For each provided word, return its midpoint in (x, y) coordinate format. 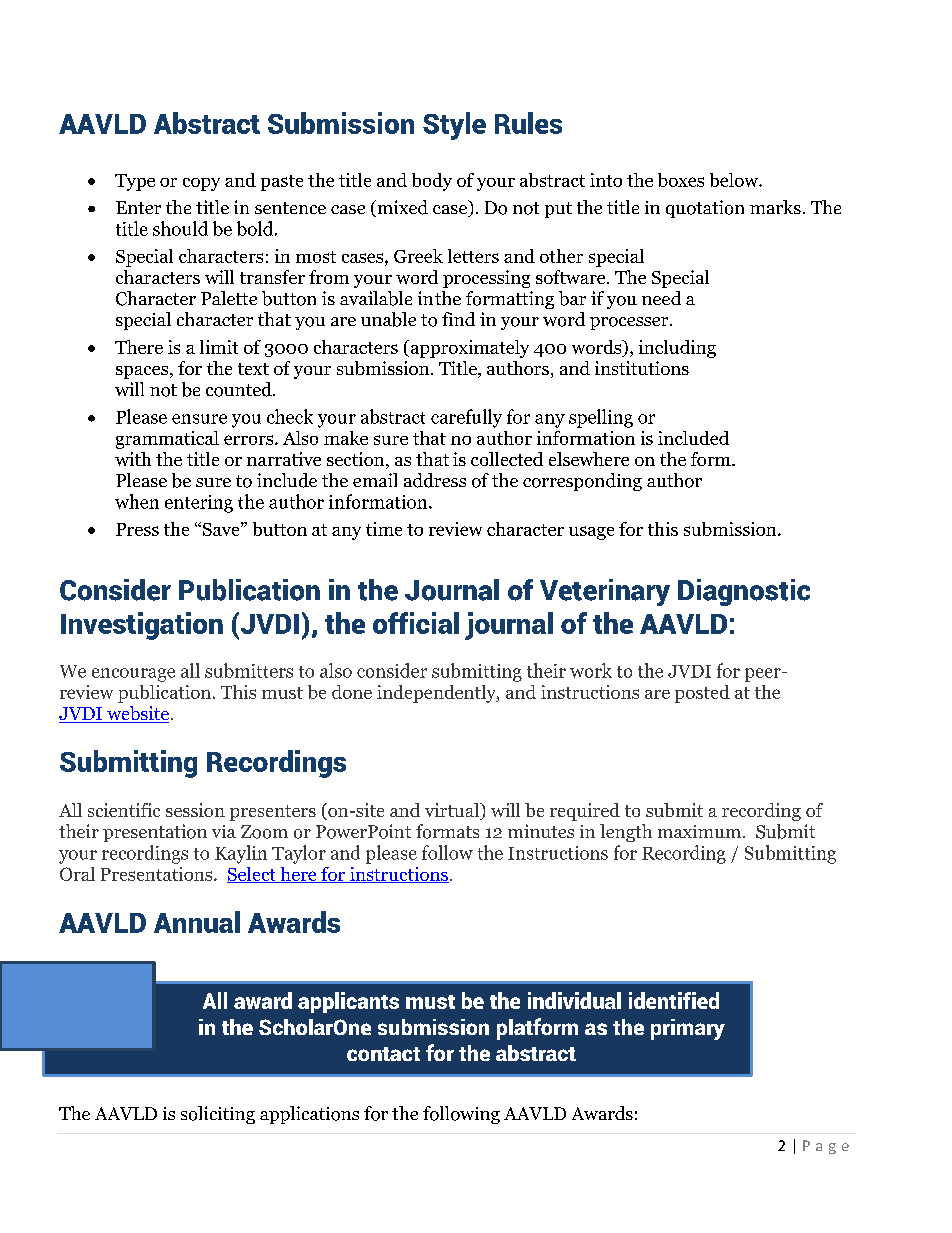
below (735, 180)
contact (383, 1054)
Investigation (142, 626)
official (416, 623)
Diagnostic (744, 592)
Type (135, 182)
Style (454, 126)
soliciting (218, 1115)
